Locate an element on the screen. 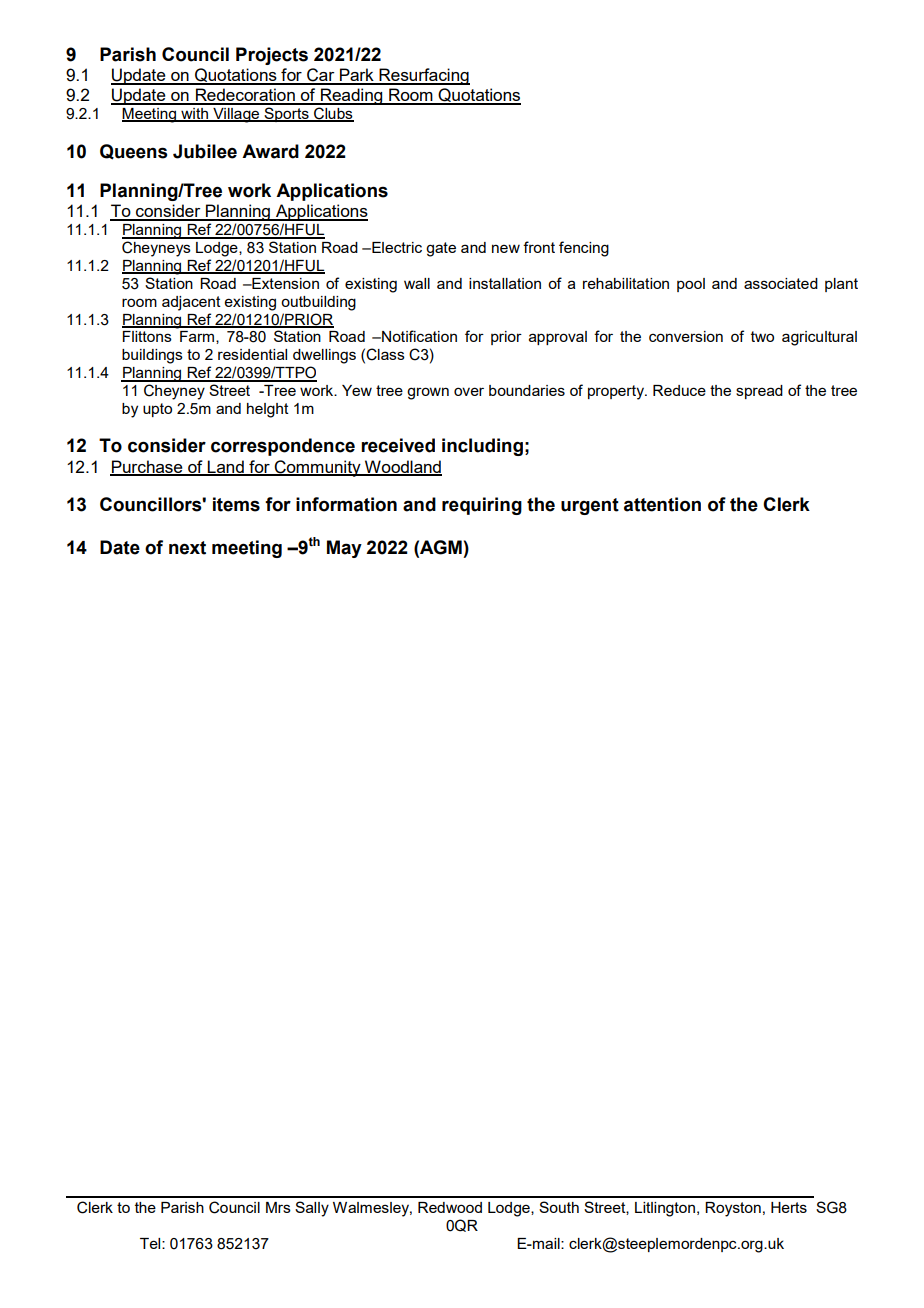 The width and height of the screenshot is (924, 1308). Resurfacing is located at coordinates (423, 76).
